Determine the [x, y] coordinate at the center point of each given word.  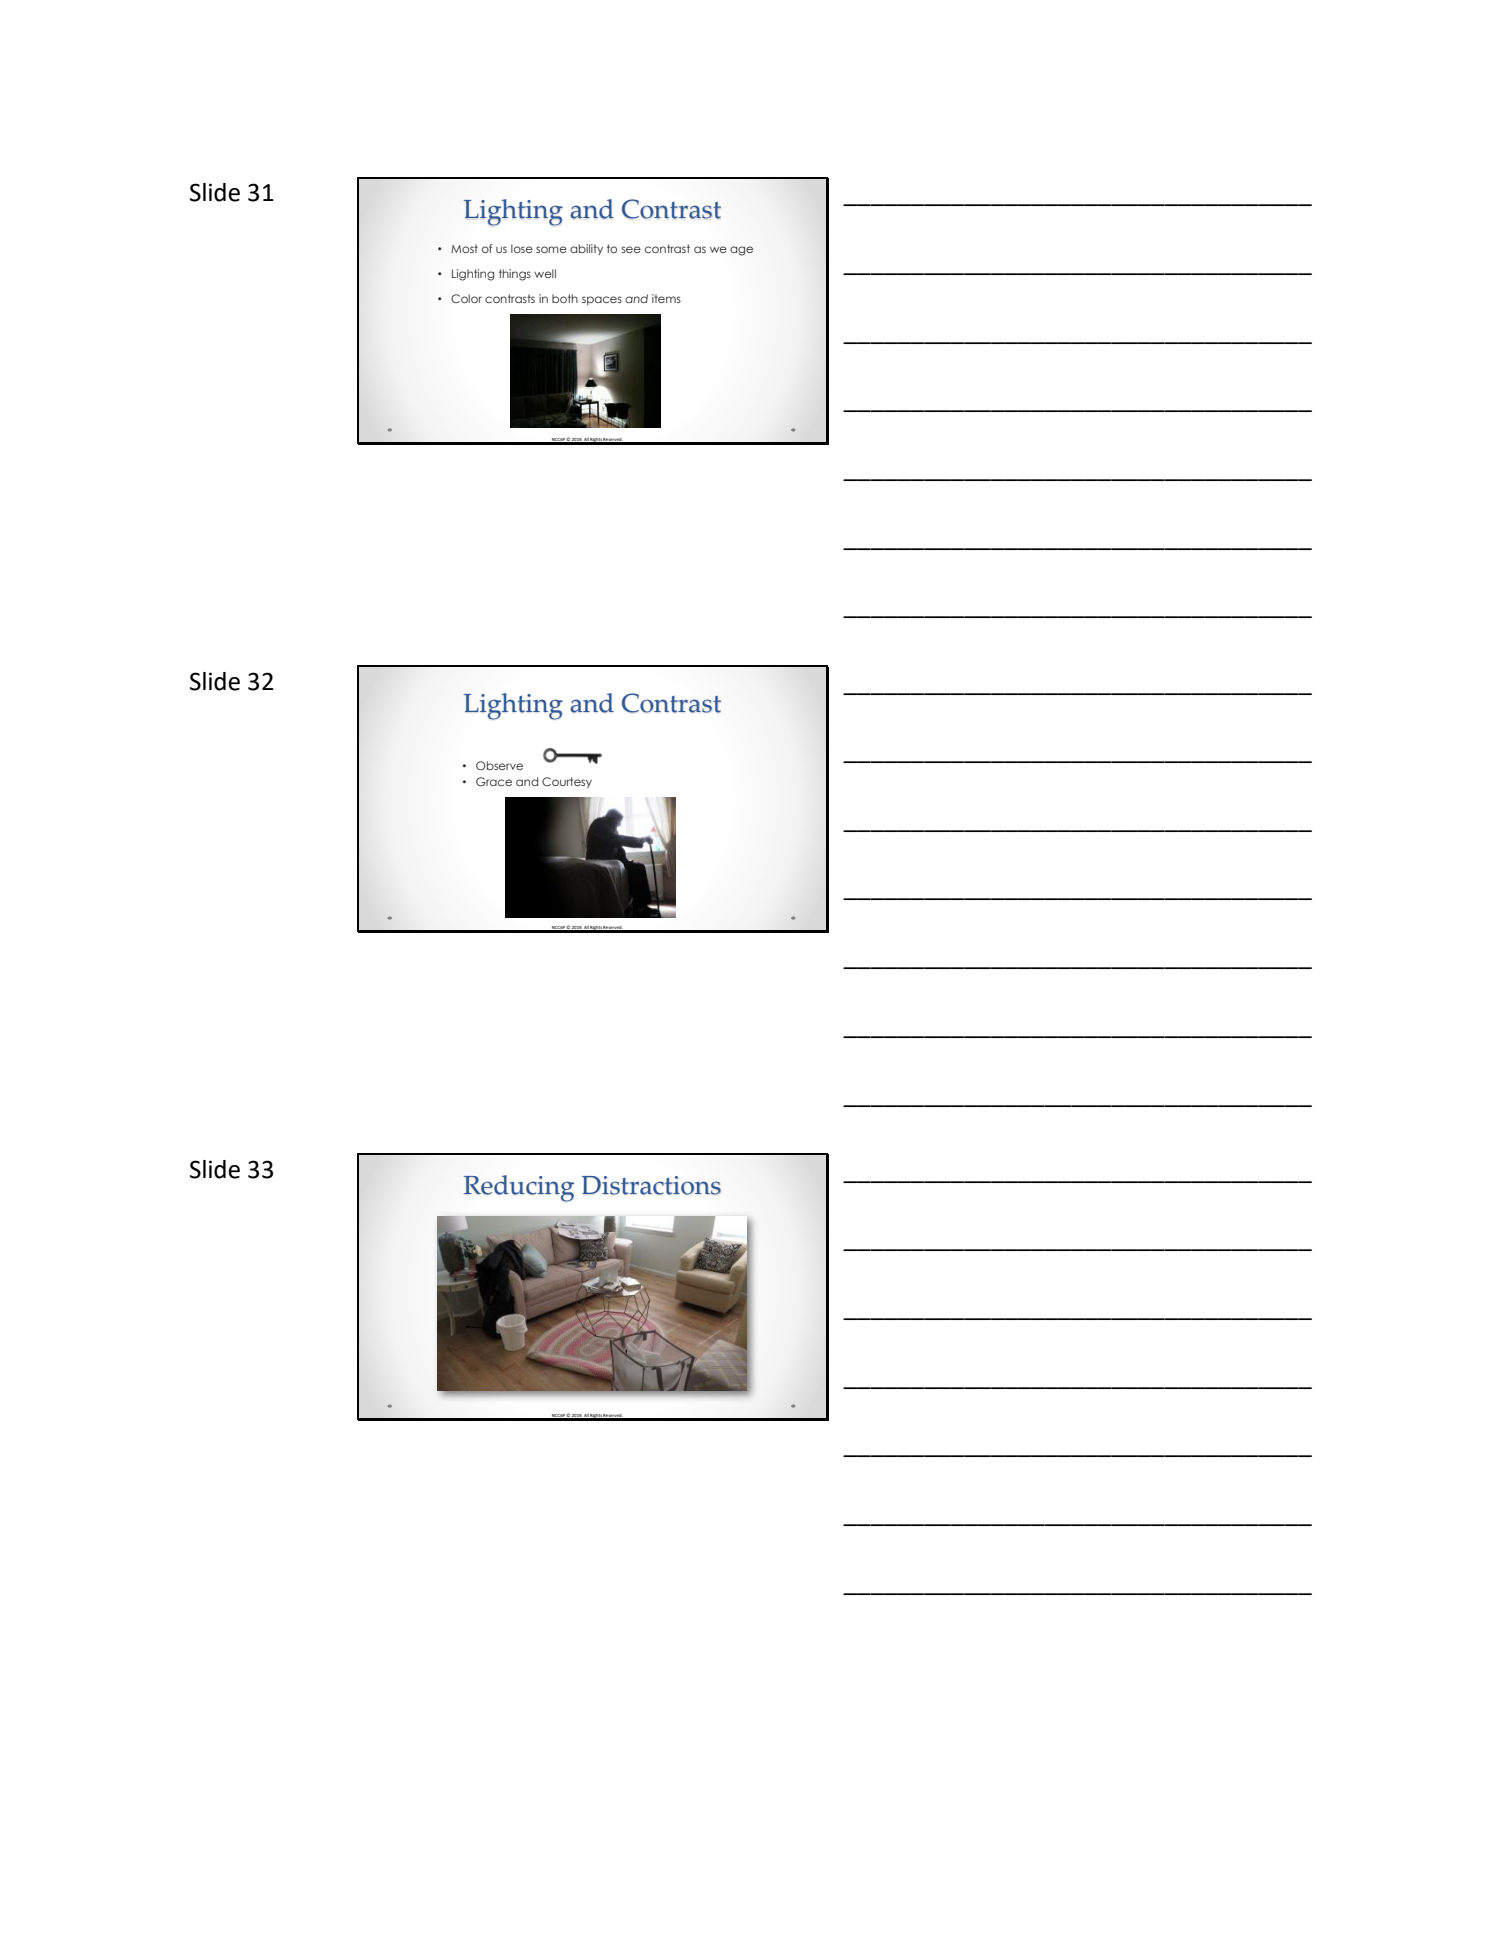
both [565, 298]
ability [586, 249]
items [666, 298]
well [545, 273]
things [515, 275]
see [631, 249]
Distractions [651, 1185]
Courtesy [567, 782]
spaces [602, 300]
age [741, 251]
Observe [499, 765]
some [551, 249]
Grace [494, 781]
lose [522, 248]
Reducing [519, 1188]
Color [466, 298]
